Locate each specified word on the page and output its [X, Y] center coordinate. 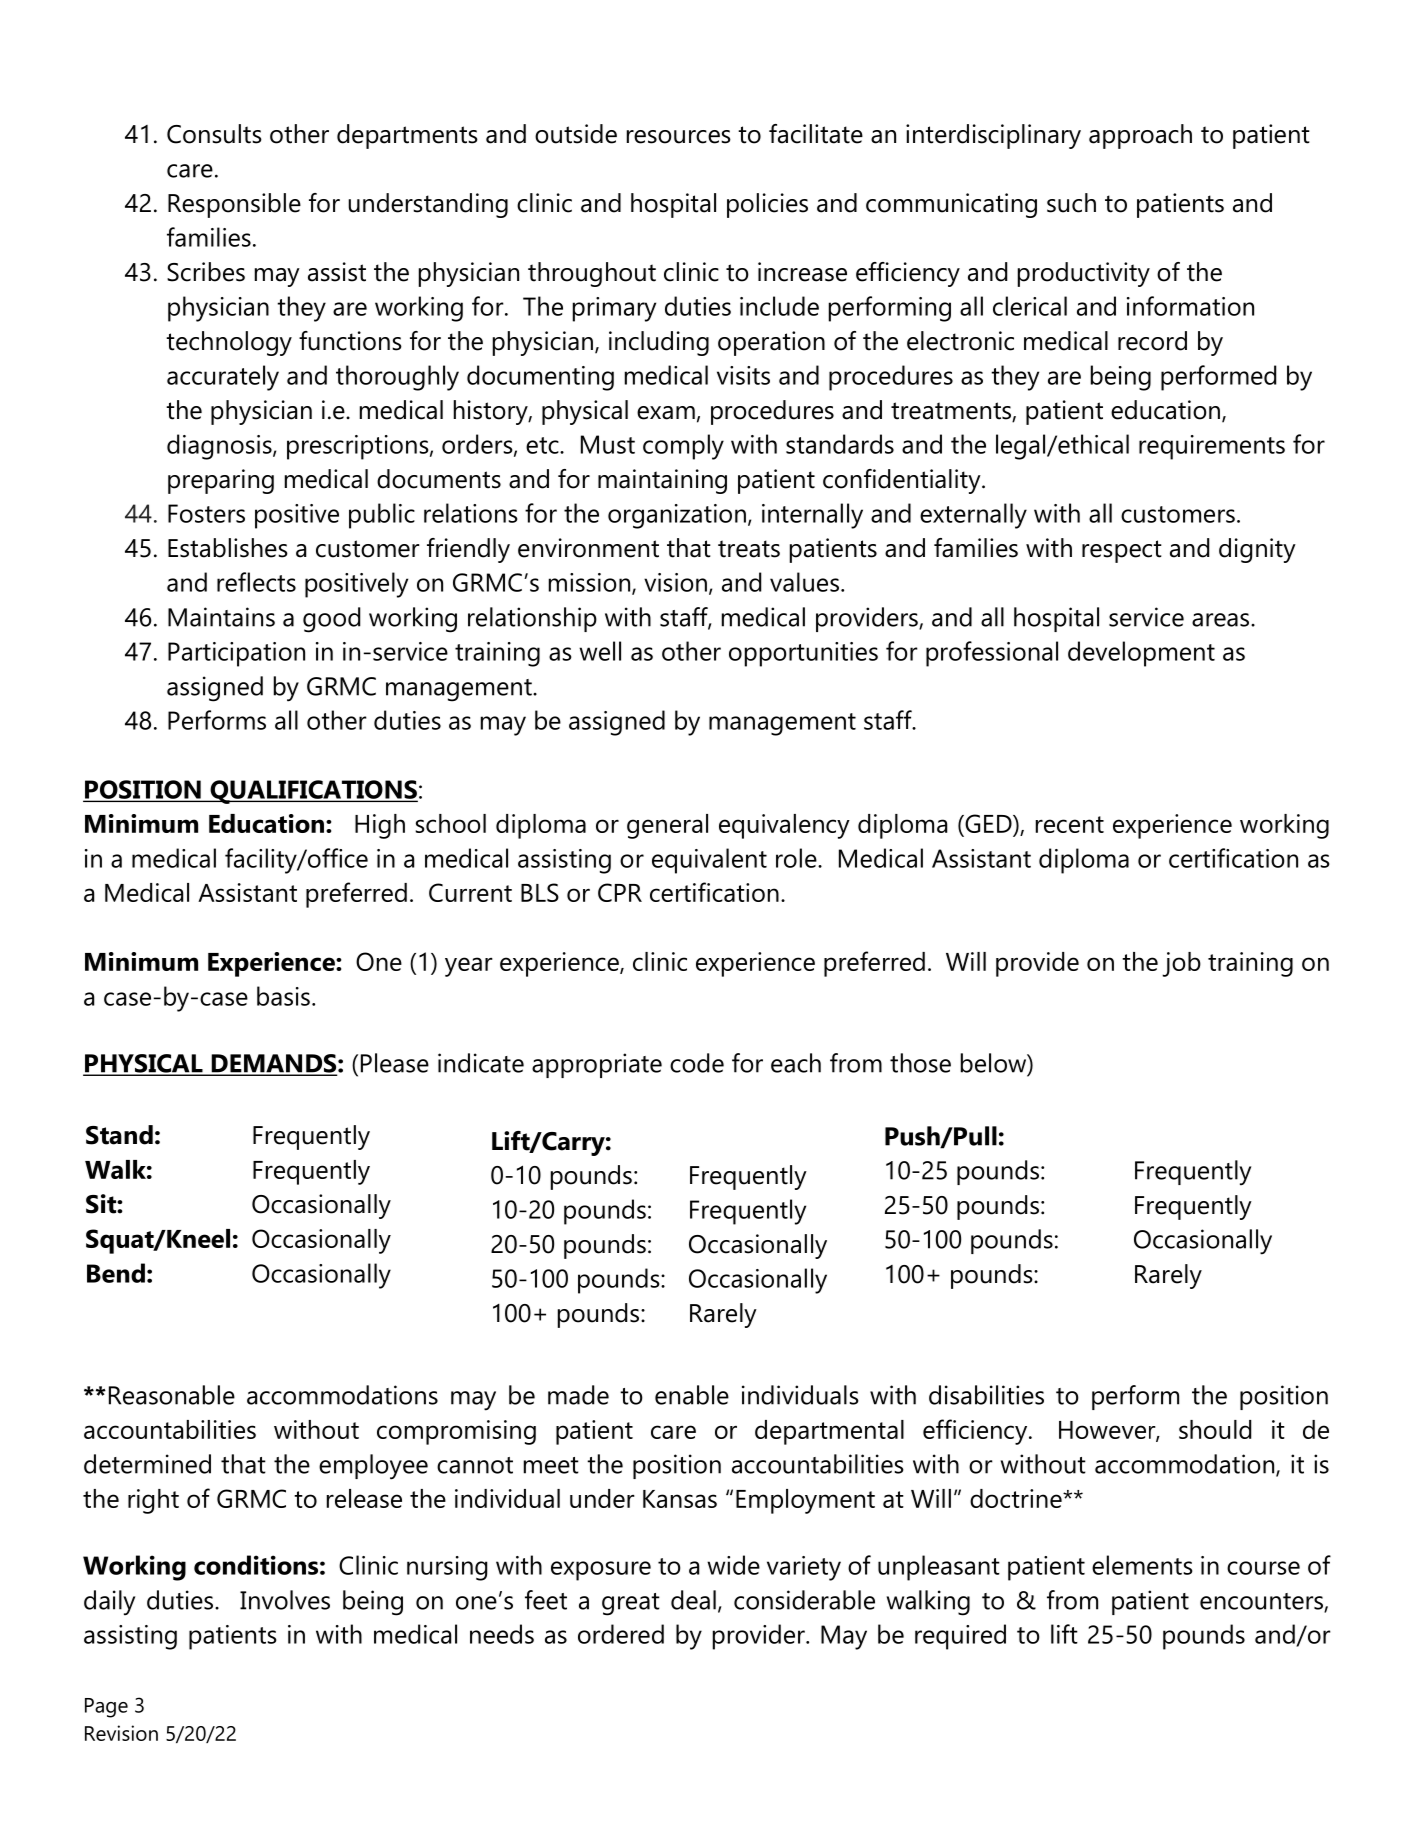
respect [1122, 551]
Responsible [234, 205]
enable [692, 1395]
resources [679, 137]
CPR [620, 892]
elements [1142, 1565]
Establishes [228, 548]
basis [283, 996]
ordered [621, 1634]
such [1071, 203]
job [1181, 964]
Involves [285, 1600]
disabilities [986, 1395]
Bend [116, 1273]
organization [677, 516]
